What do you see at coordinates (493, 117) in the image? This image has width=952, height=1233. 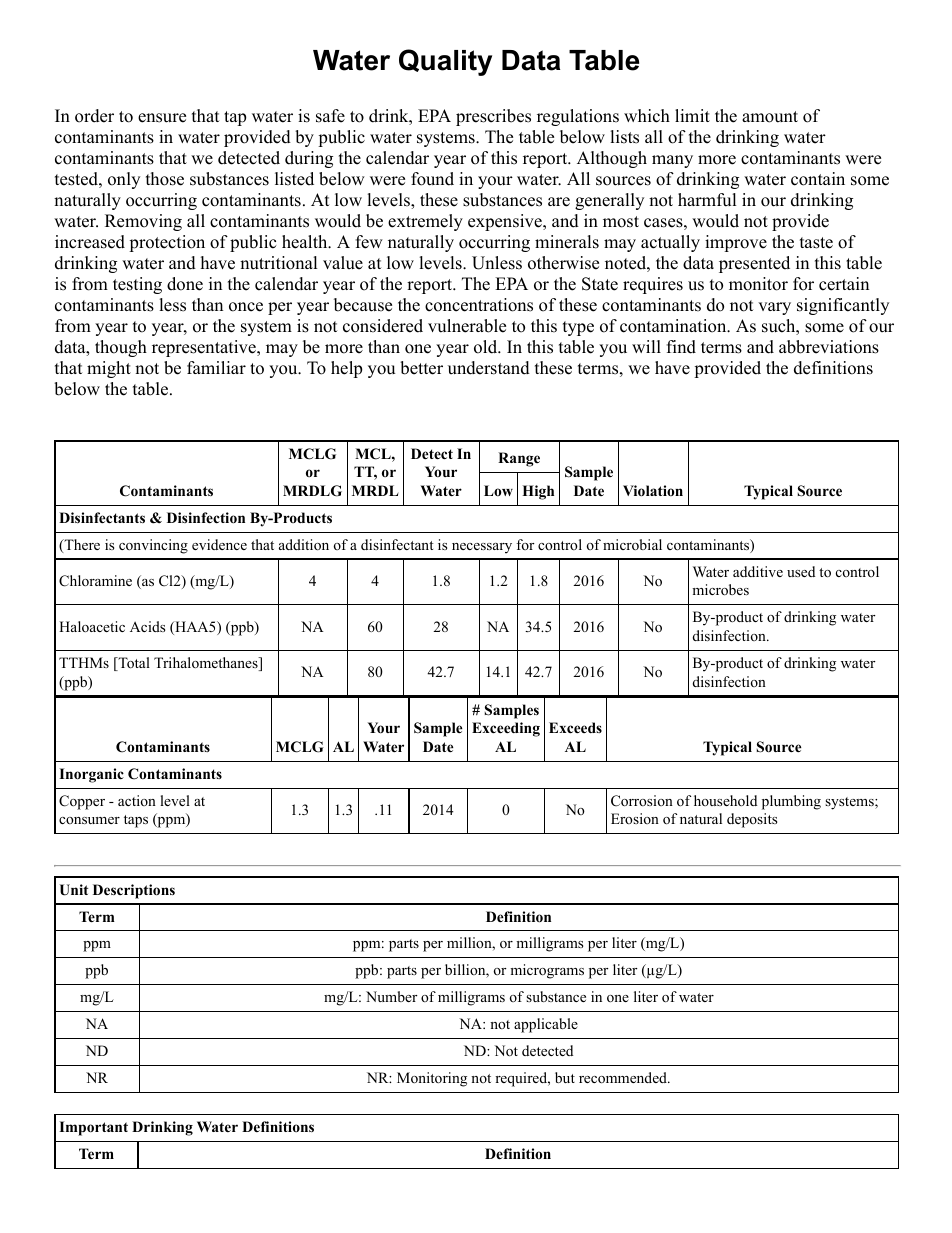 I see `prescribes` at bounding box center [493, 117].
